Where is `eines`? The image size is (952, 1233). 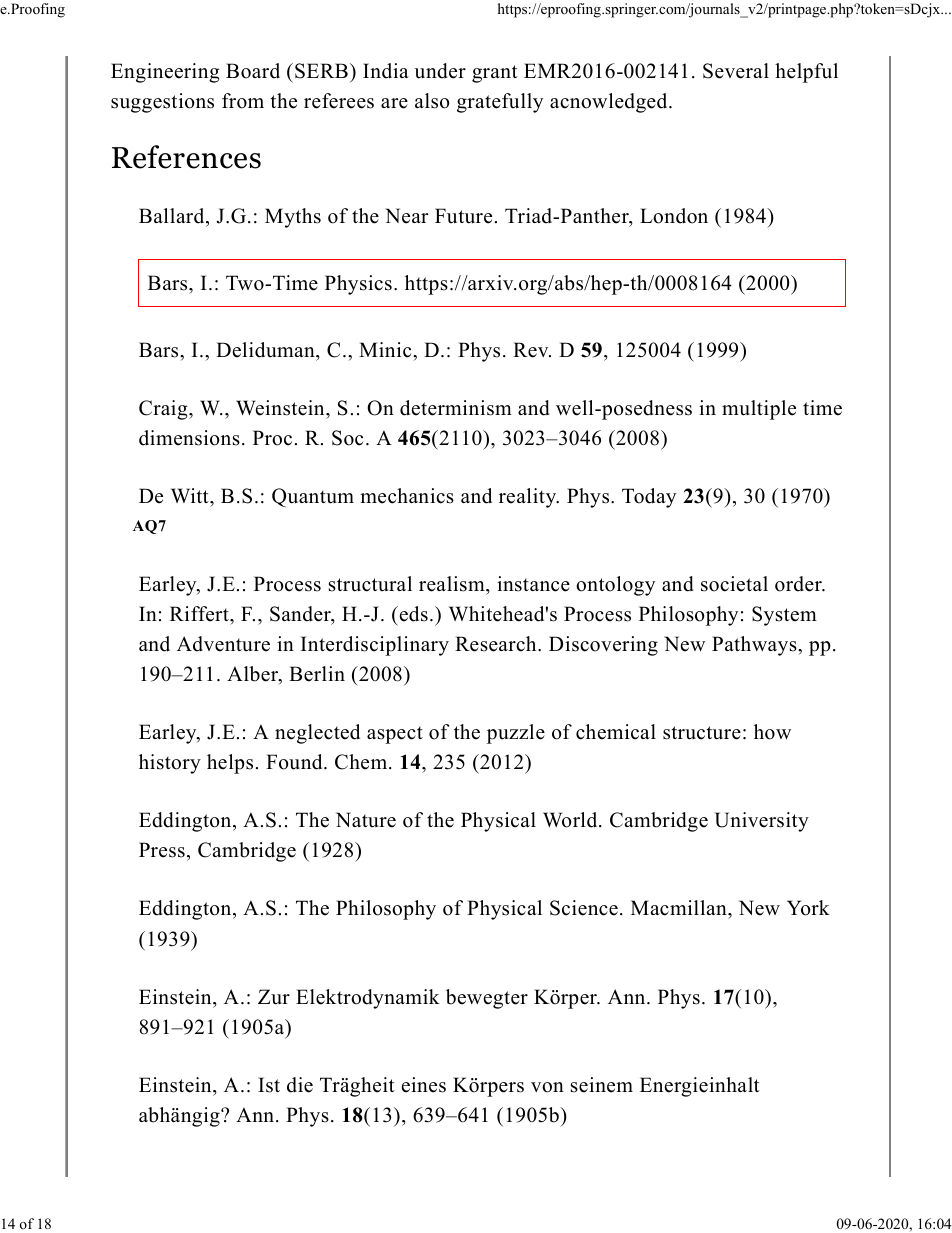
eines is located at coordinates (424, 1085).
